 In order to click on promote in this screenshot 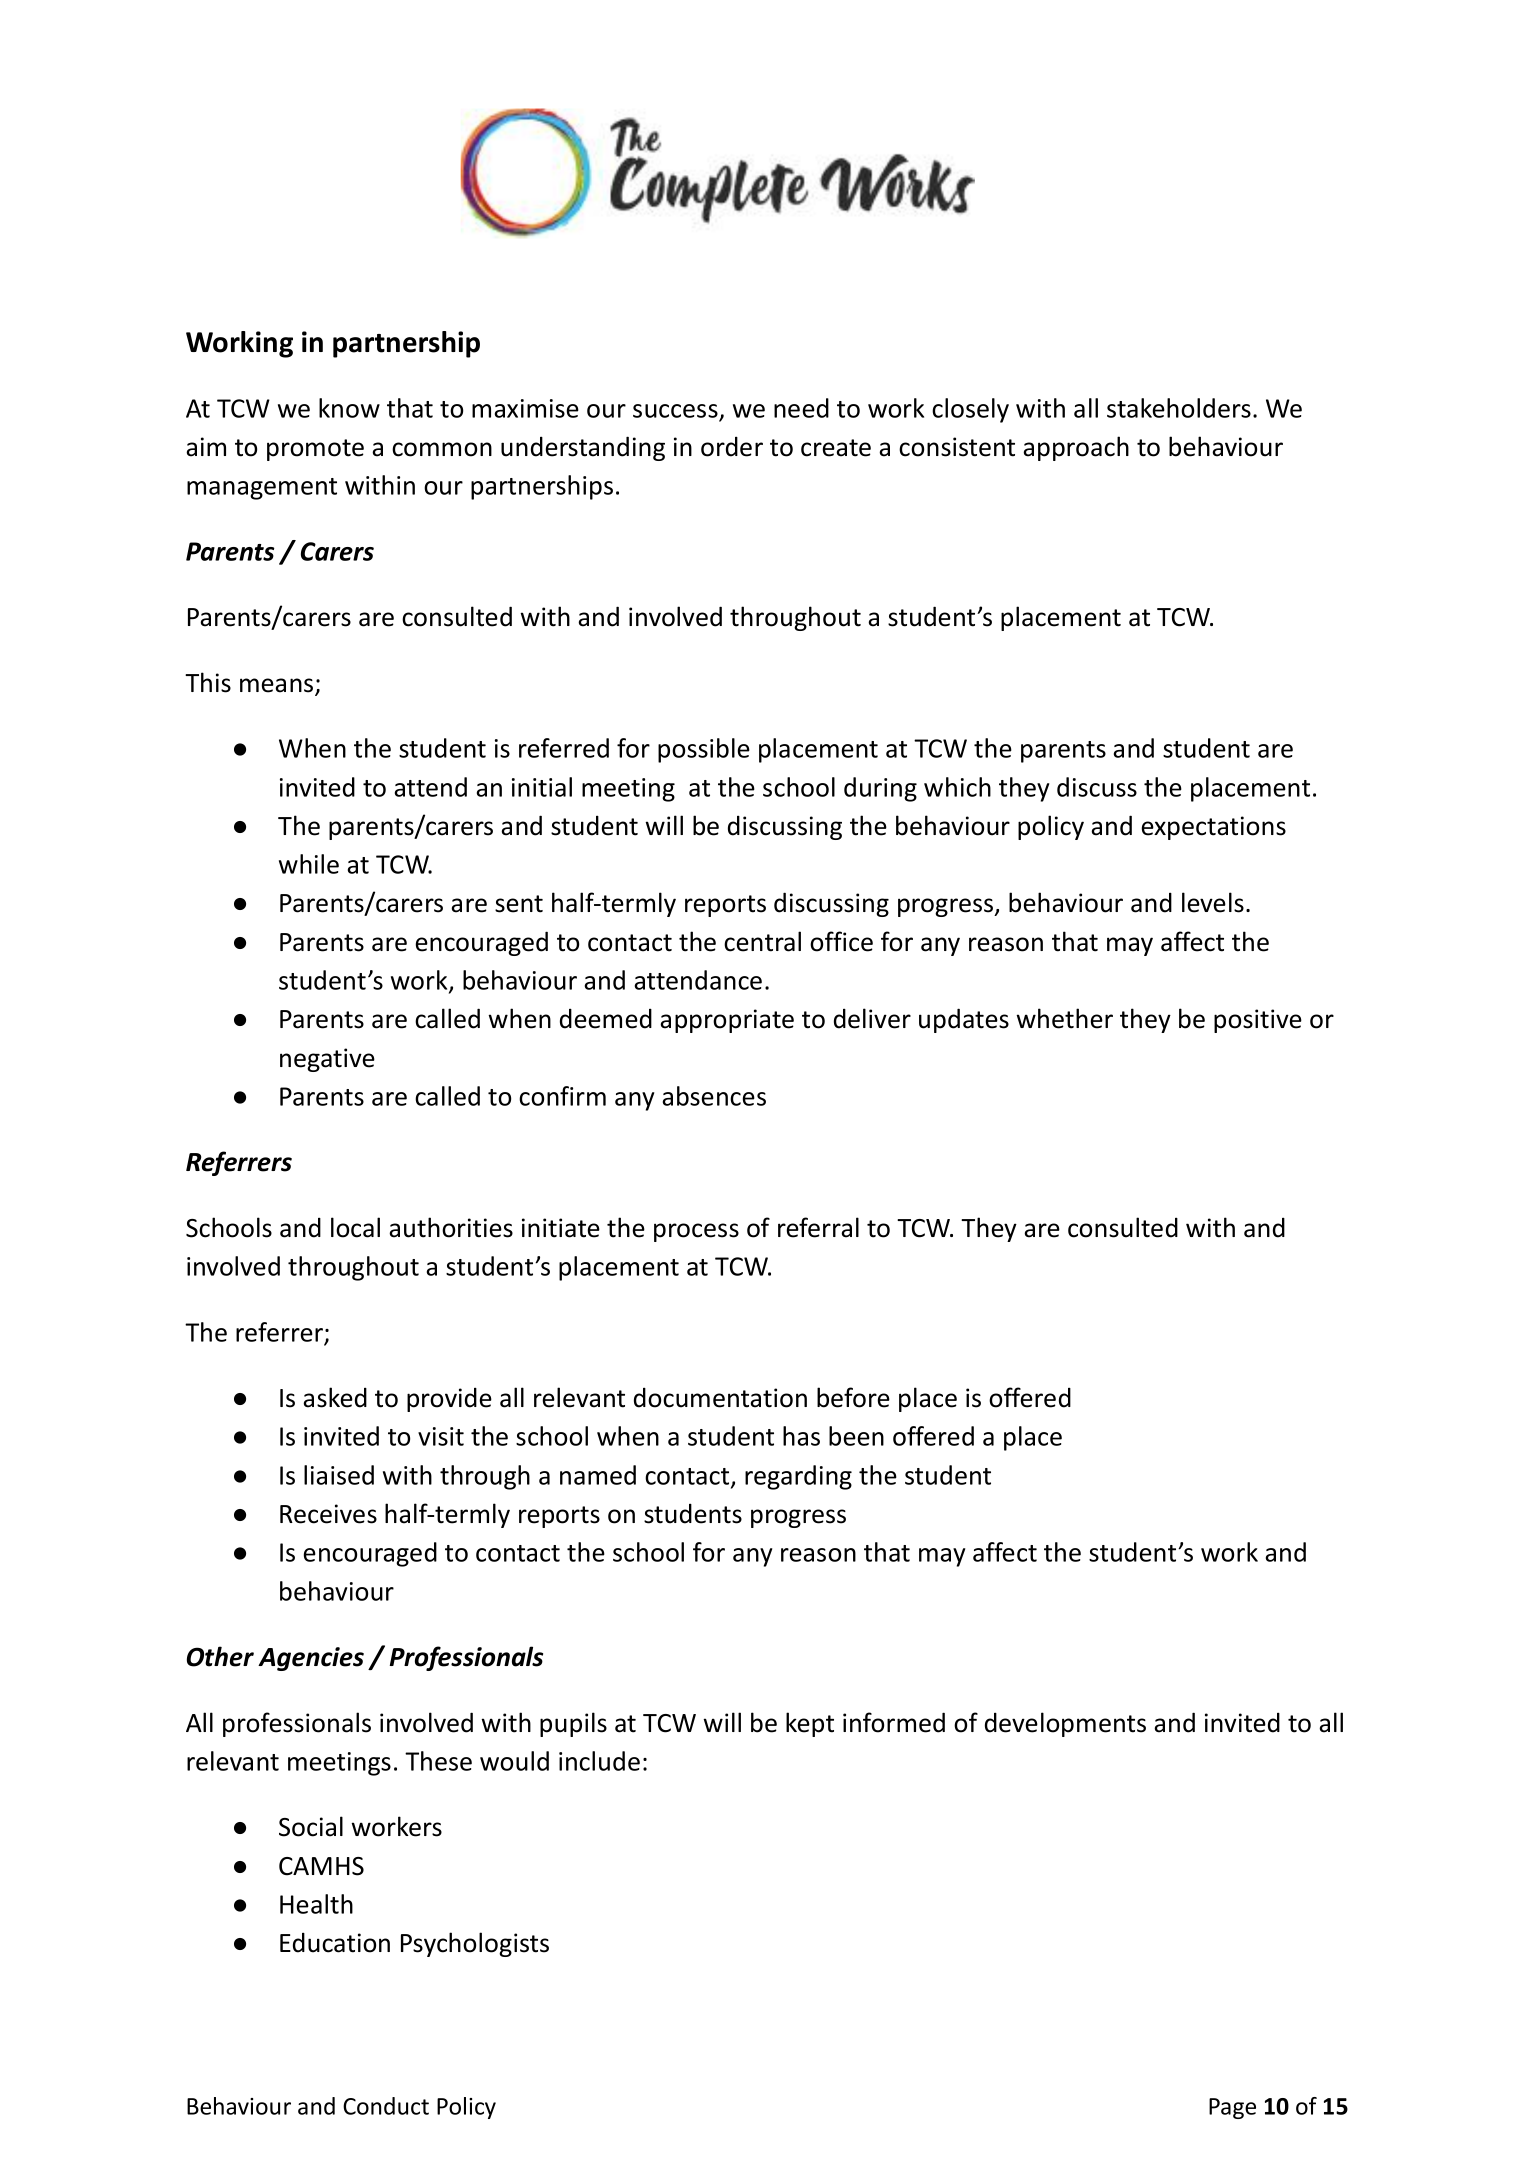, I will do `click(315, 450)`.
